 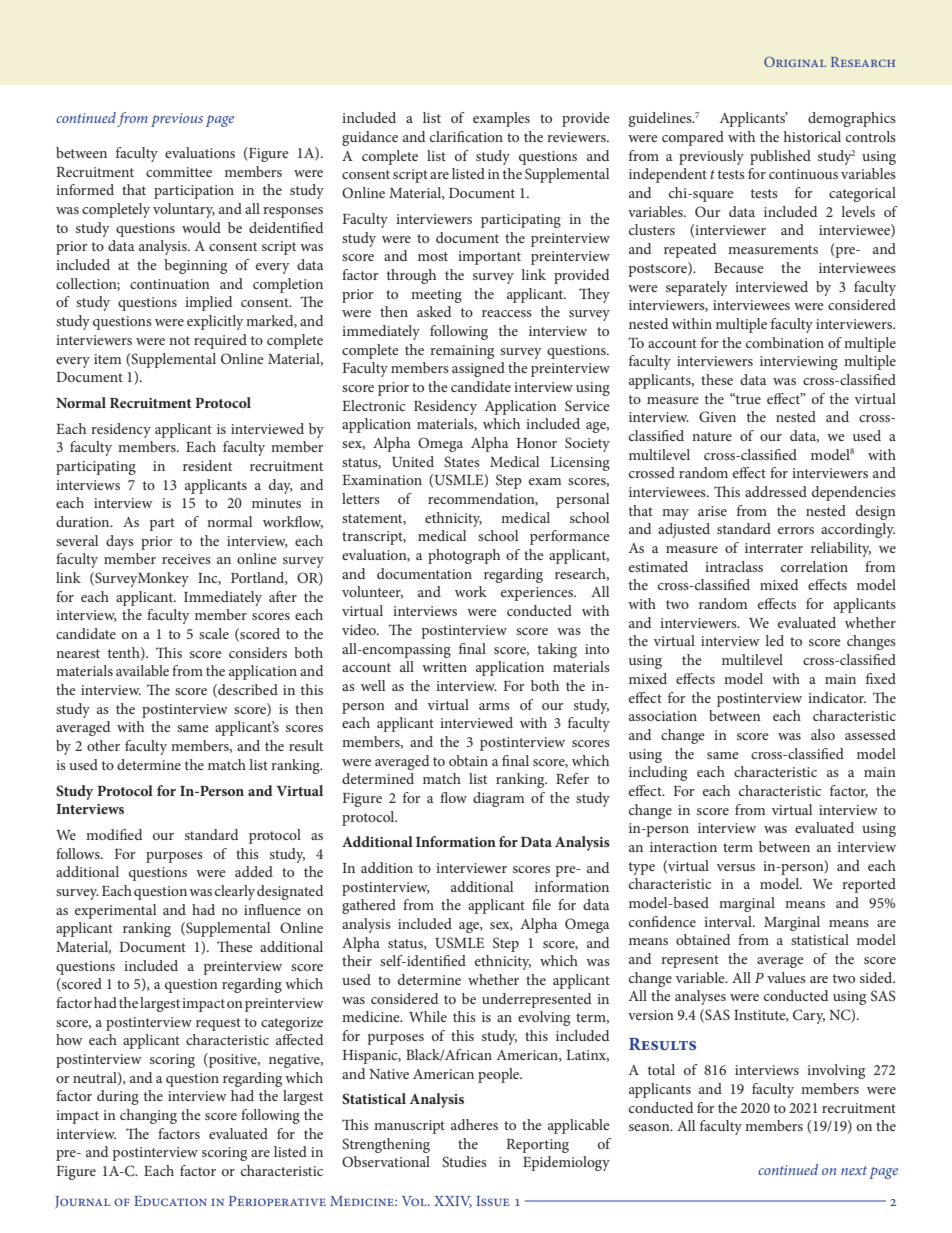 What do you see at coordinates (466, 136) in the screenshot?
I see `clarification` at bounding box center [466, 136].
